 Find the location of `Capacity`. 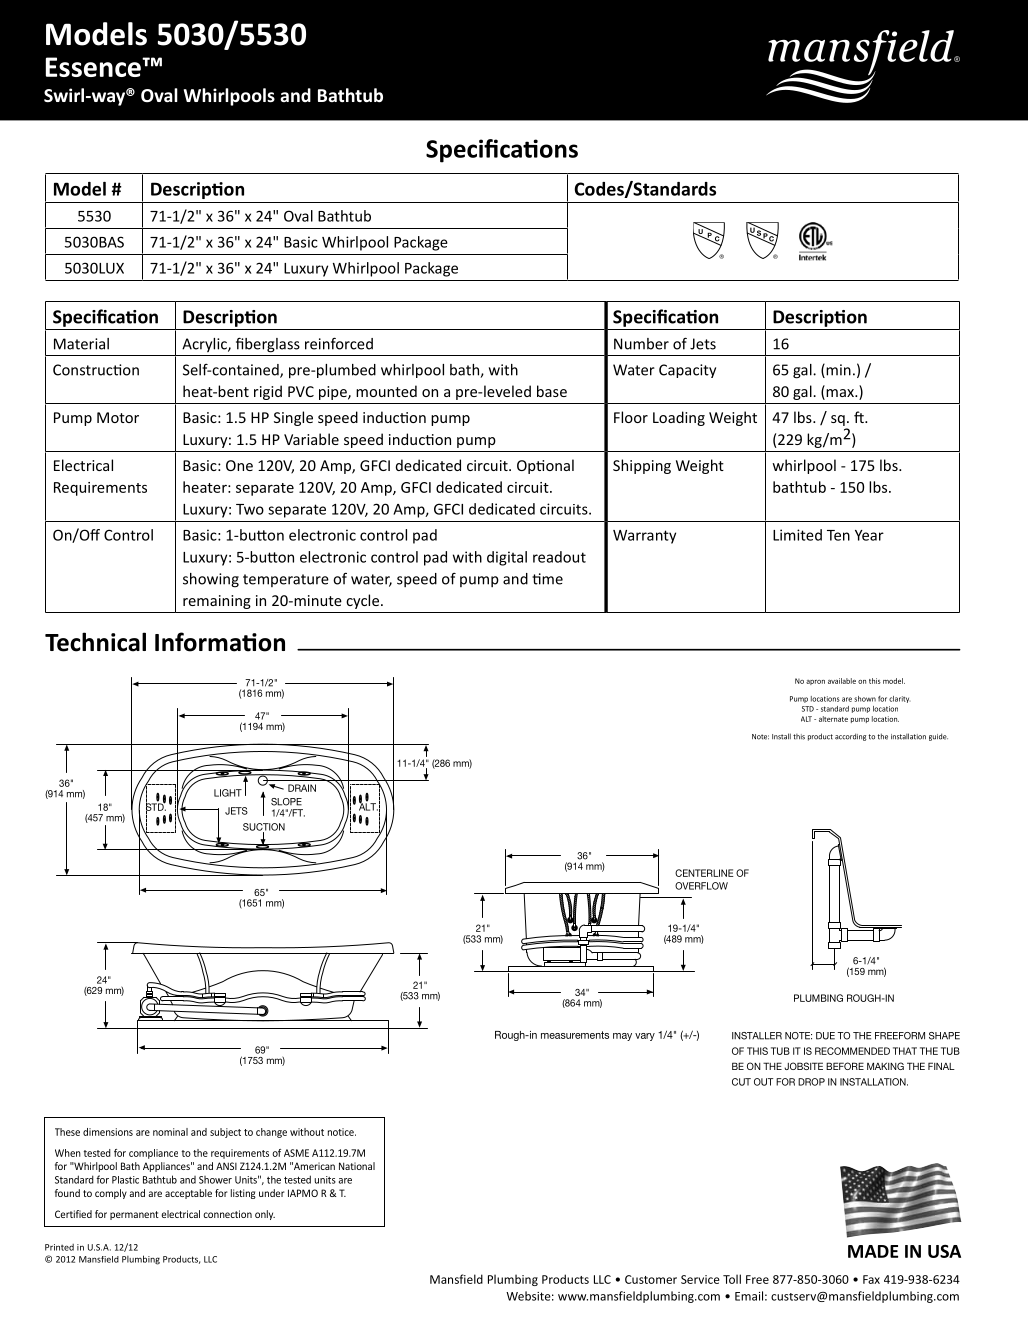

Capacity is located at coordinates (687, 371).
